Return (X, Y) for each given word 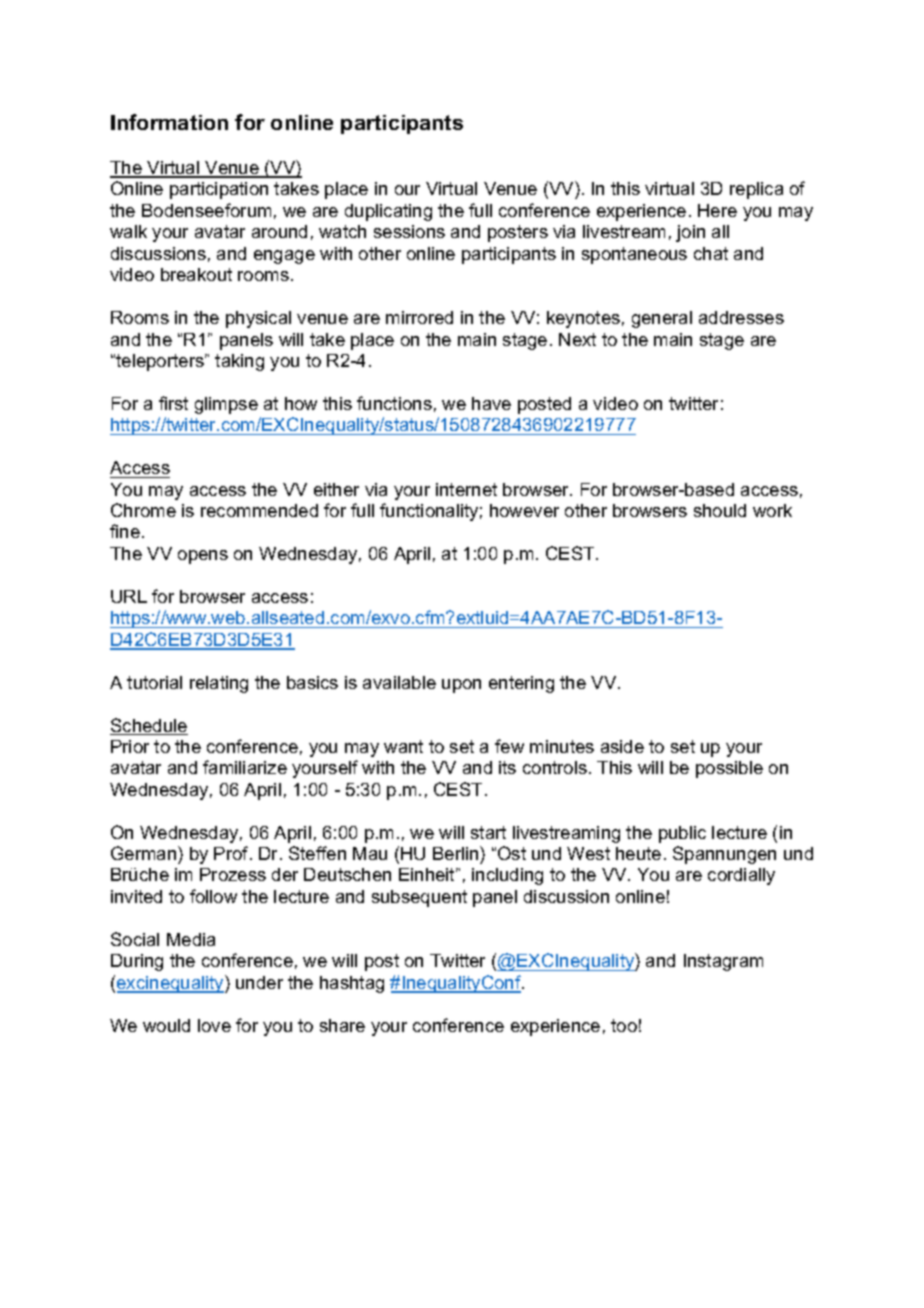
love (214, 1025)
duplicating (388, 212)
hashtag (352, 984)
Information (169, 122)
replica (756, 190)
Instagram (723, 962)
